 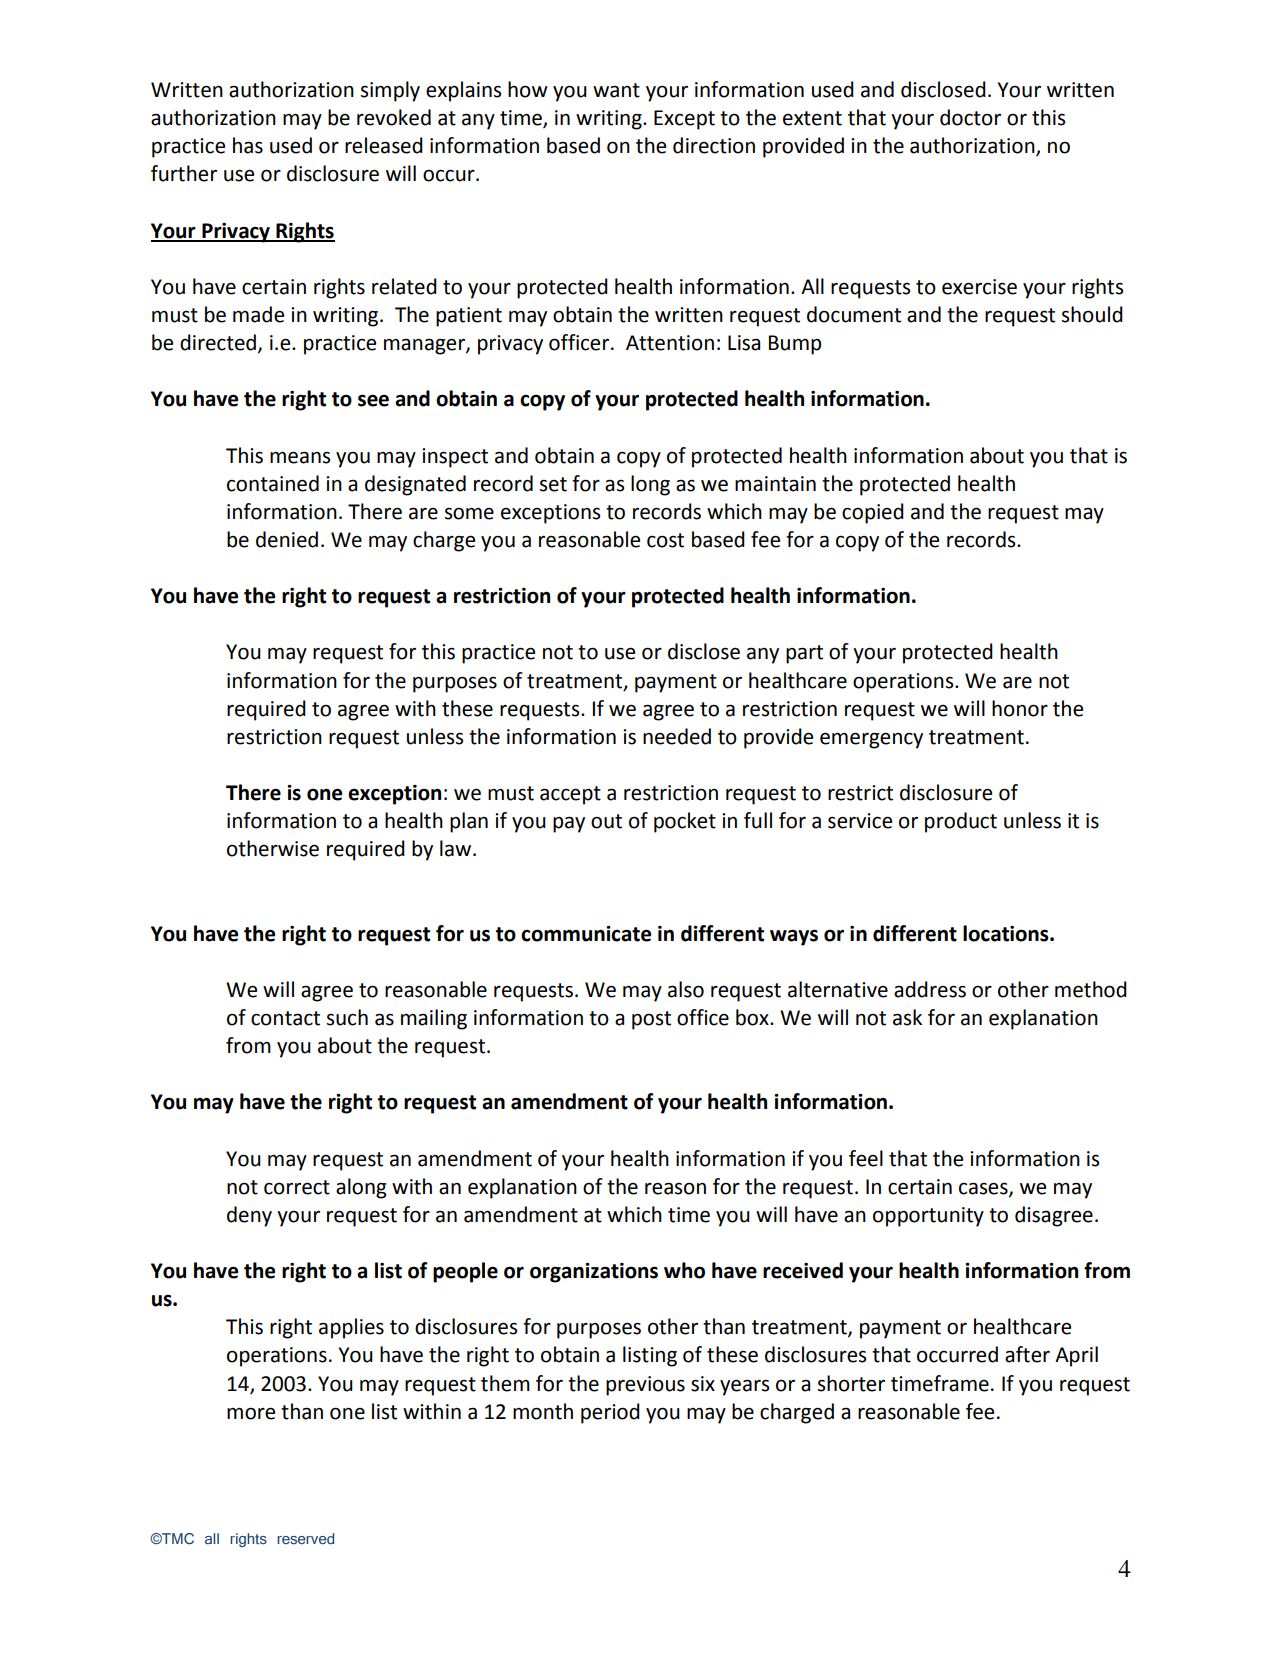 What do you see at coordinates (684, 1270) in the screenshot?
I see `who` at bounding box center [684, 1270].
